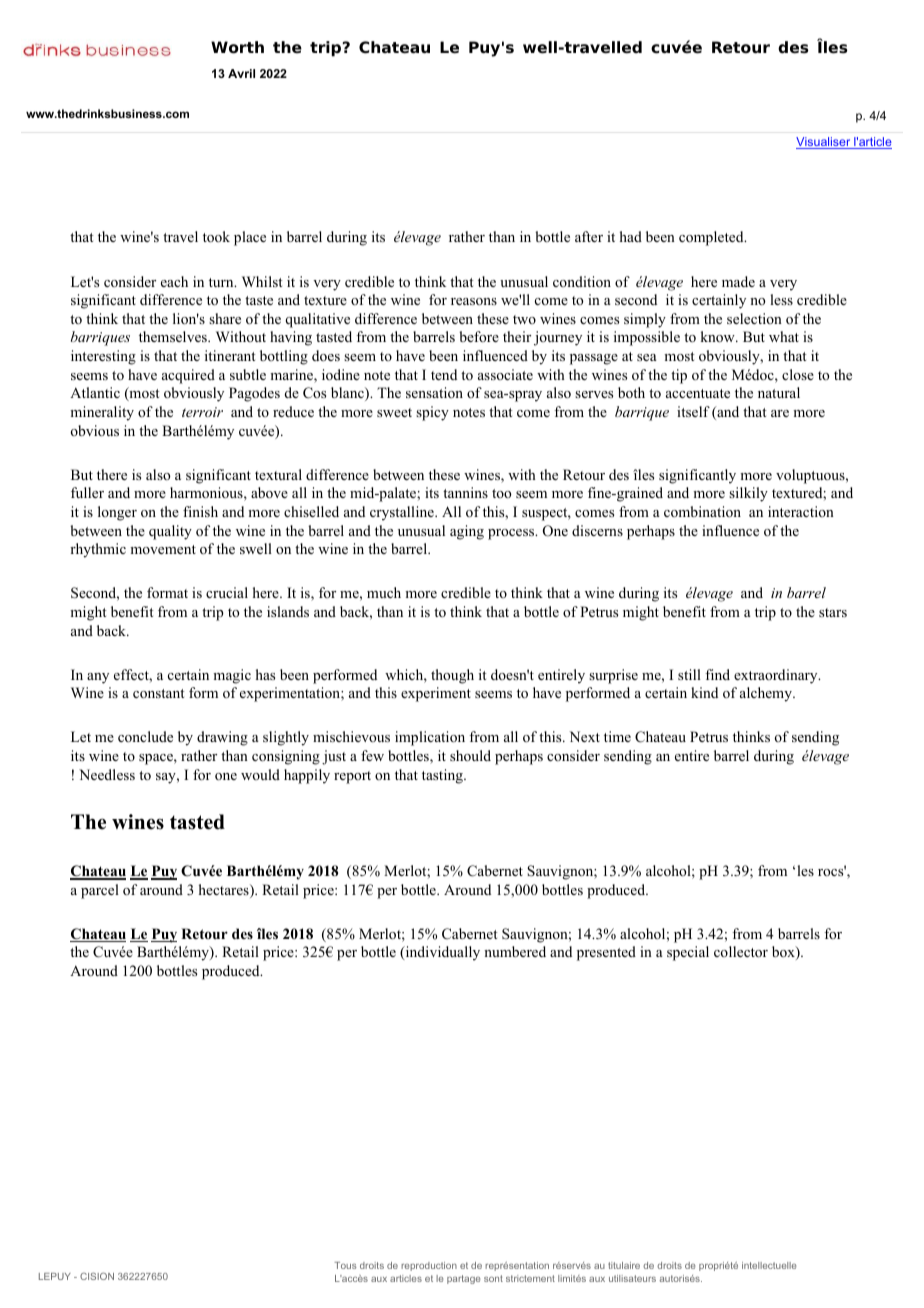 The image size is (924, 1308). I want to click on tend, so click(444, 374).
